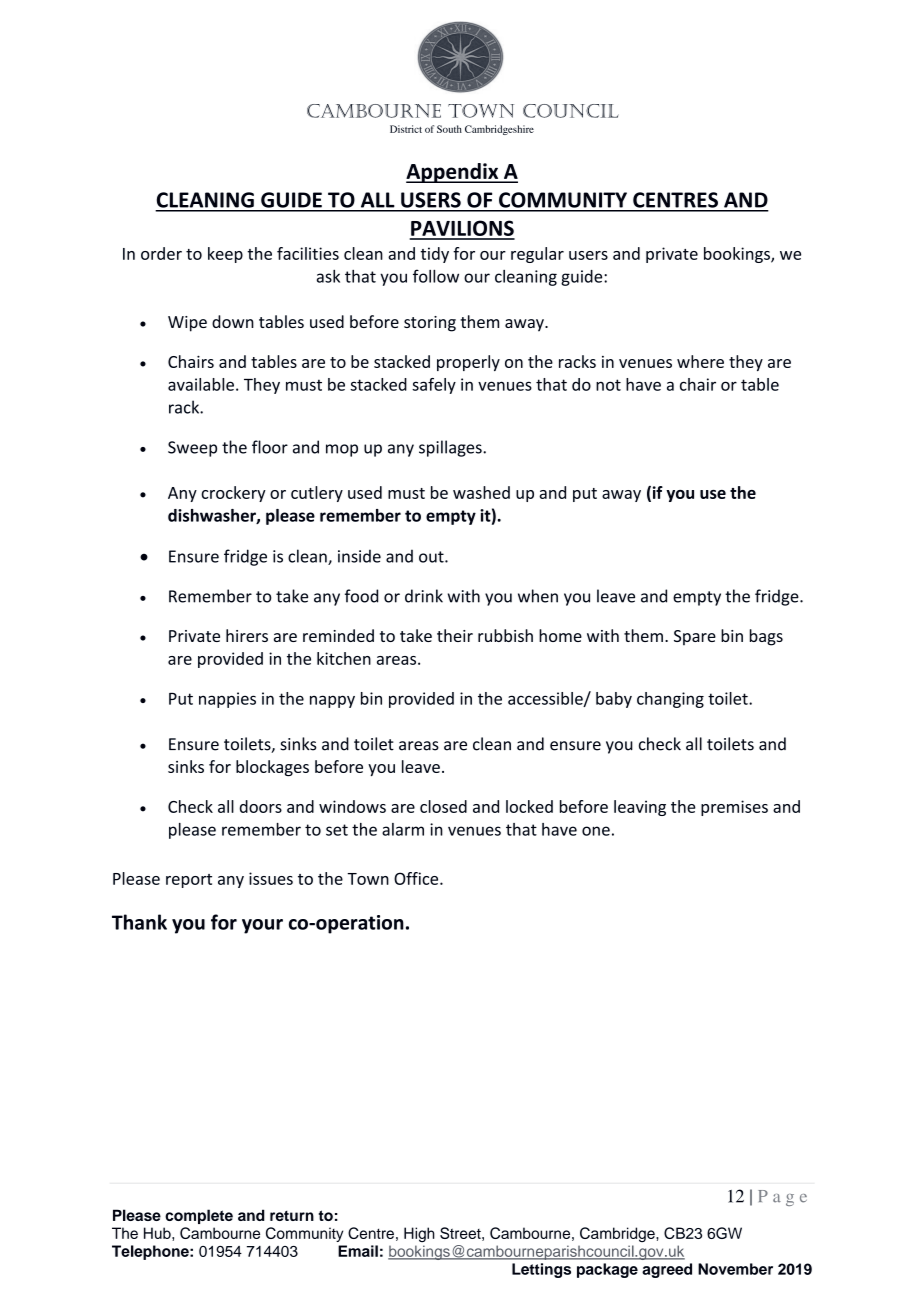  Describe the element at coordinates (233, 494) in the screenshot. I see `crockery` at that location.
